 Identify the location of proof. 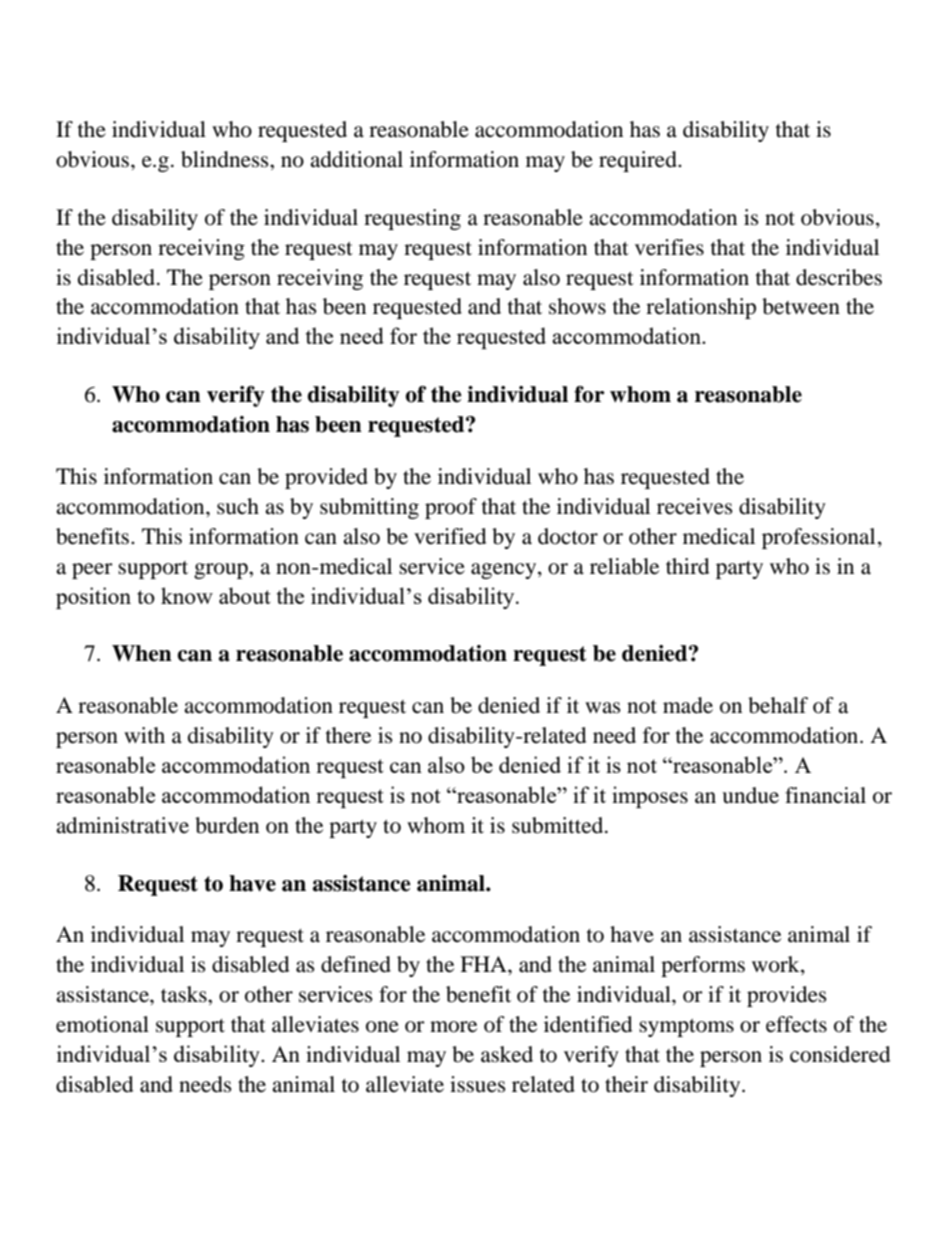
(451, 508).
